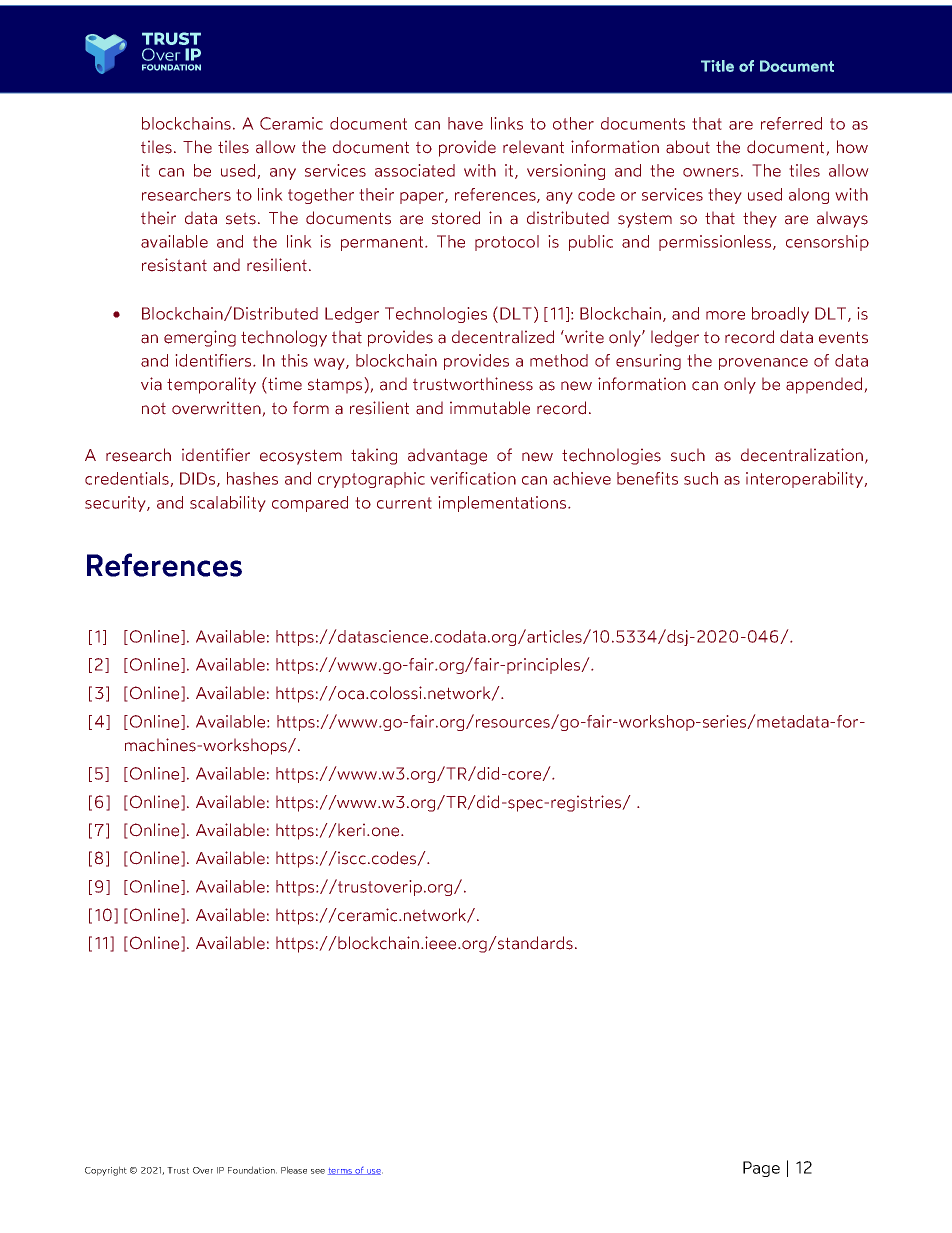  I want to click on benefits, so click(647, 478).
